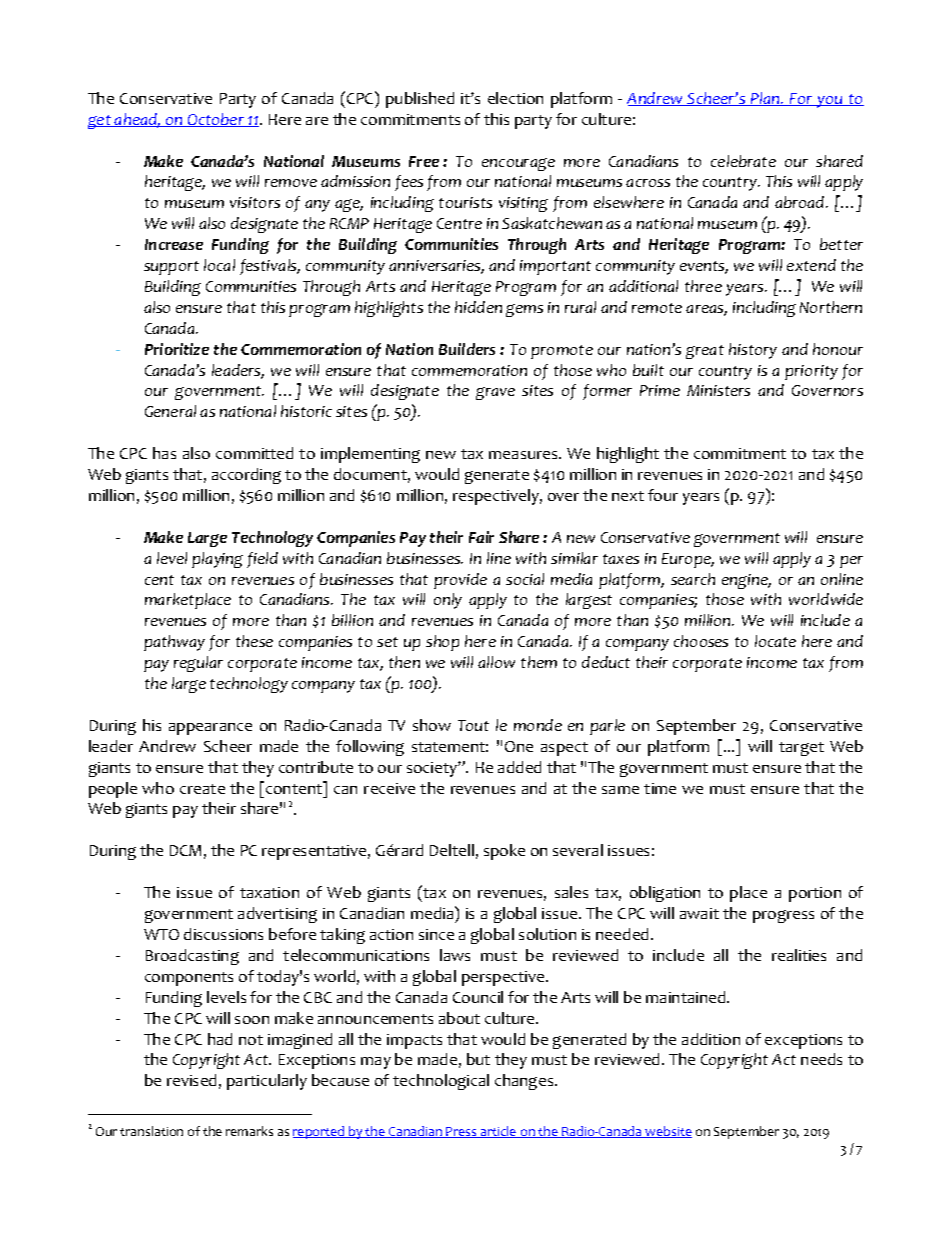 Image resolution: width=952 pixels, height=1233 pixels. What do you see at coordinates (743, 161) in the image?
I see `celebrate` at bounding box center [743, 161].
